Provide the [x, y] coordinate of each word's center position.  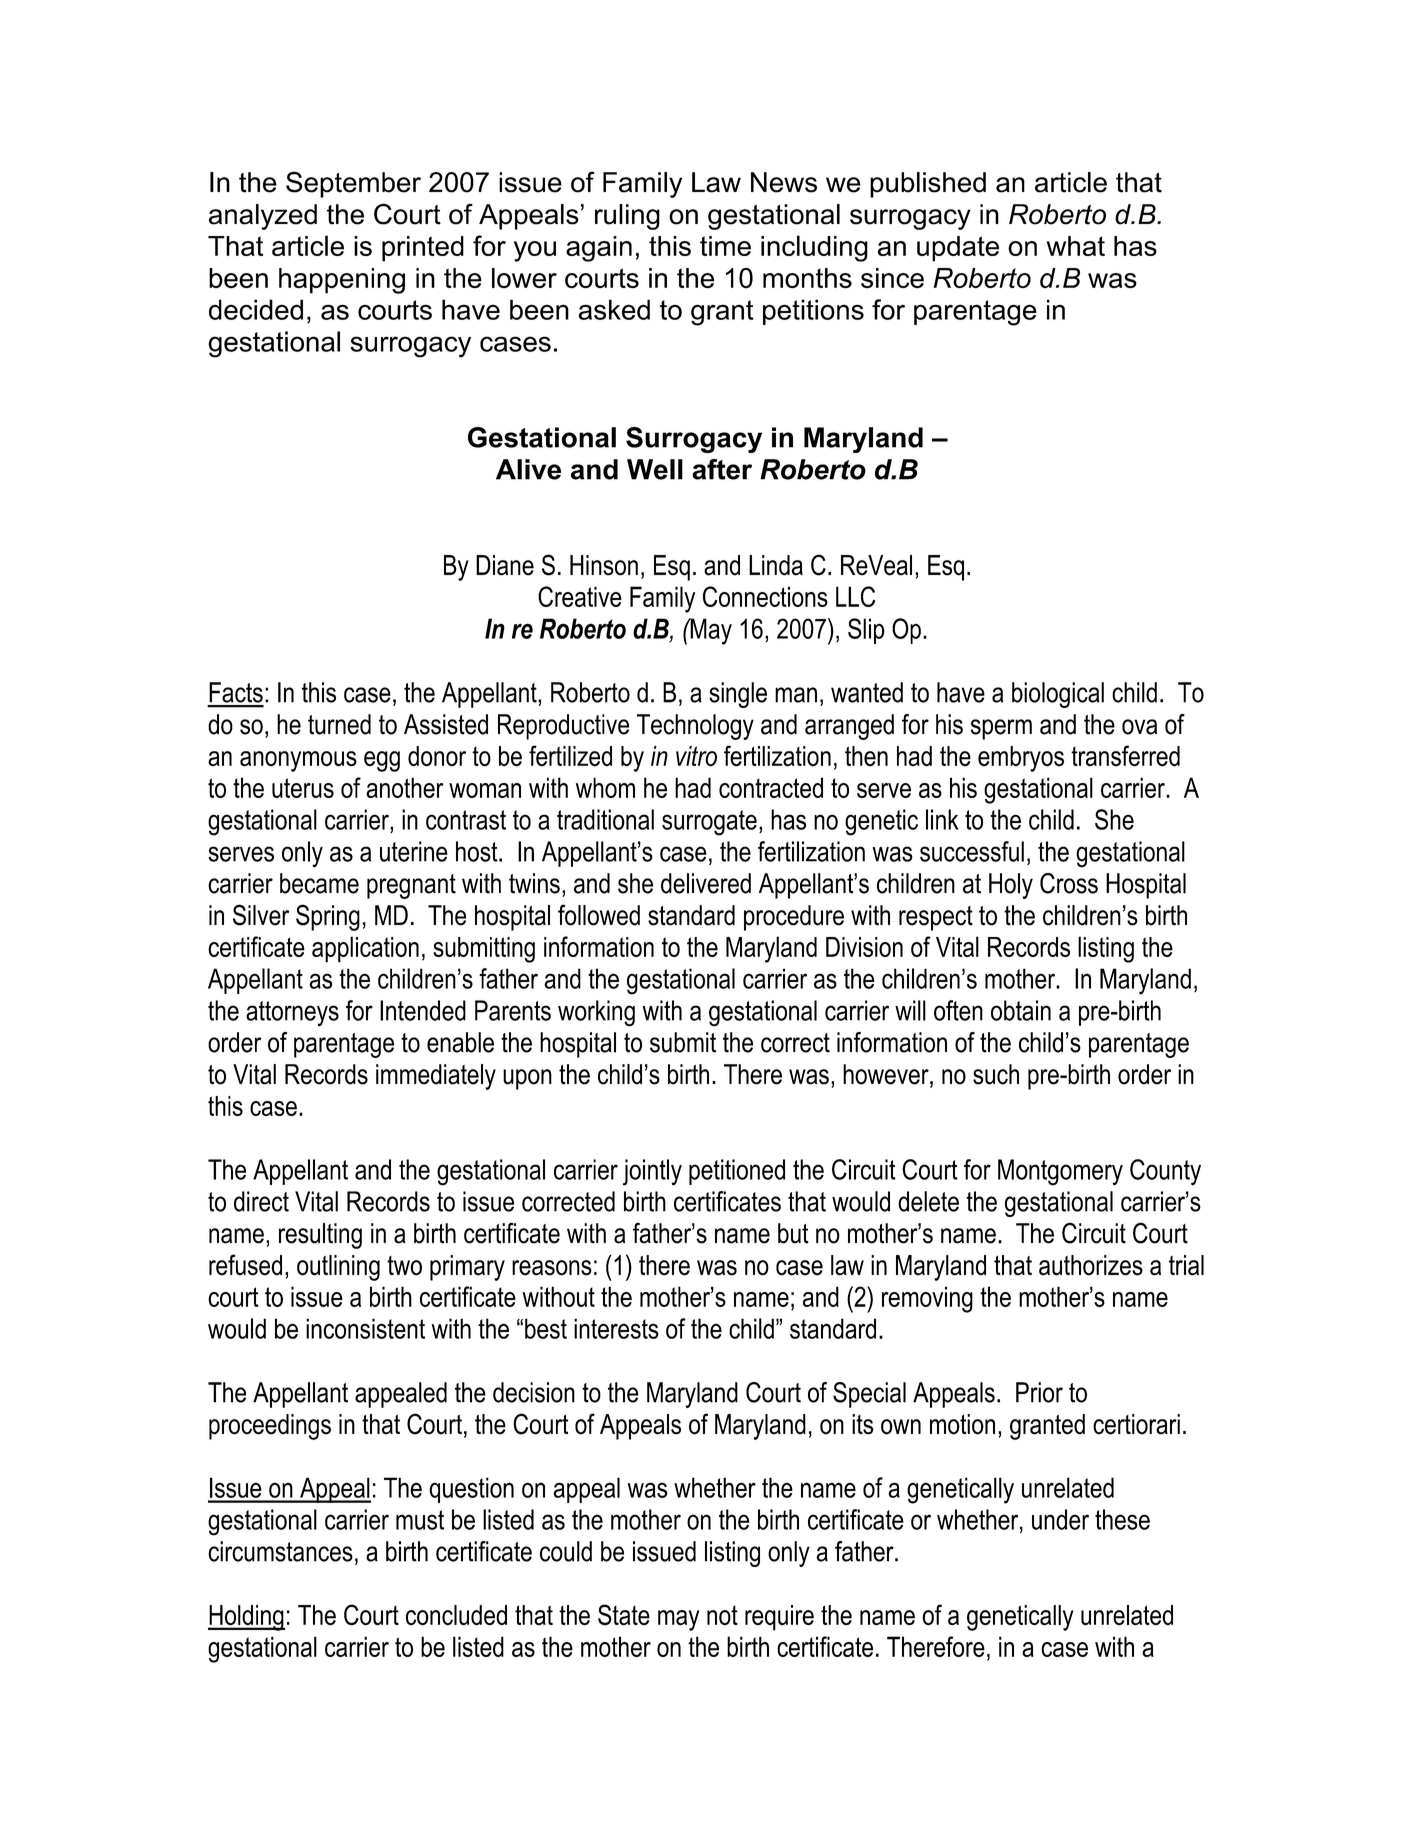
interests [616, 1328]
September [353, 184]
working [596, 1013]
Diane [505, 565]
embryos [1021, 759]
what [1076, 246]
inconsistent [365, 1328]
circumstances [280, 1551]
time [725, 246]
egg [382, 761]
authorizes [1091, 1265]
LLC [855, 596]
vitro [696, 756]
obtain [1021, 1010]
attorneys [292, 1014]
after [722, 469]
